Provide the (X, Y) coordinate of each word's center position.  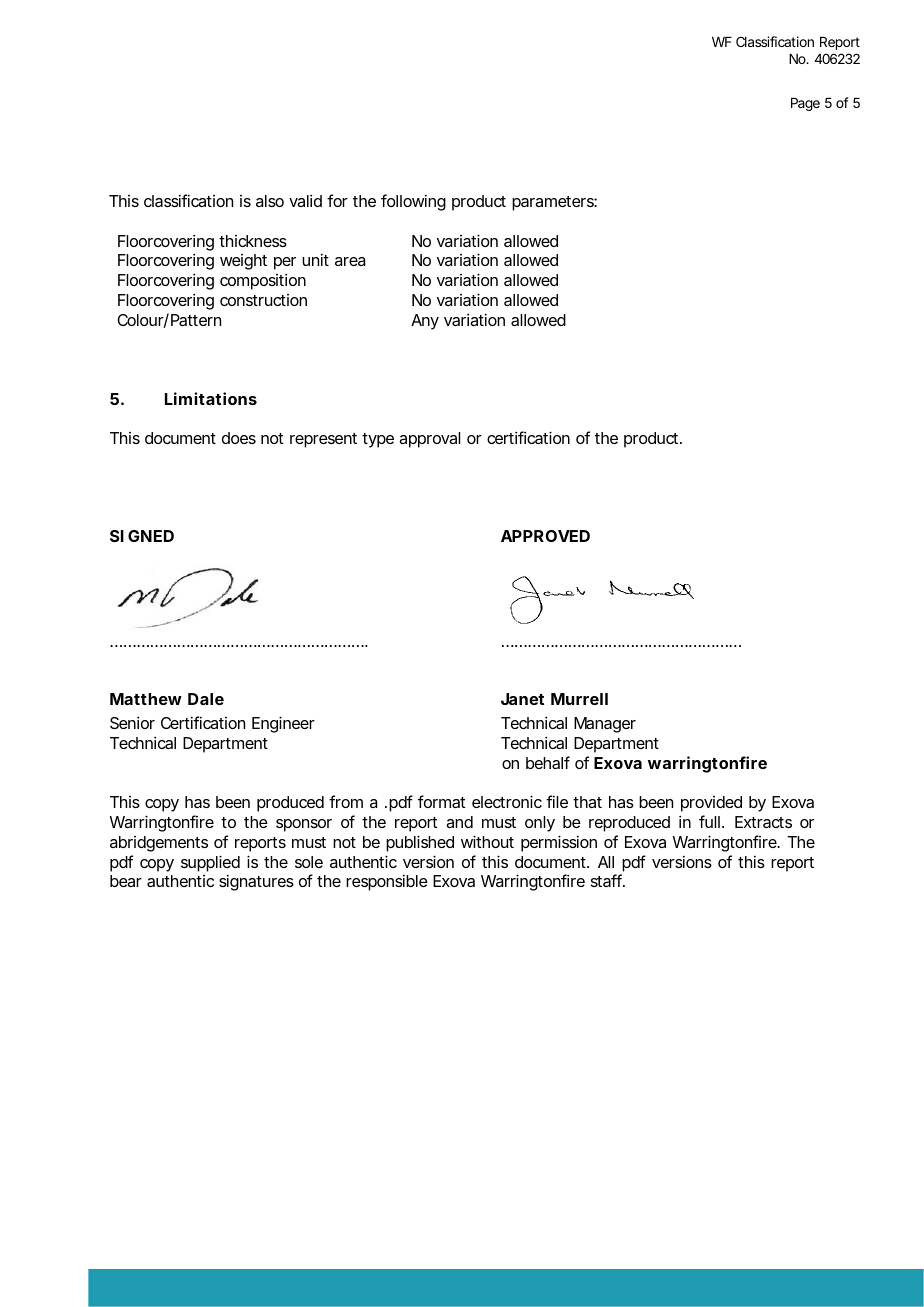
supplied (210, 863)
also (270, 201)
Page (805, 104)
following (413, 202)
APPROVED (545, 536)
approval (430, 440)
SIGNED (142, 536)
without (487, 841)
